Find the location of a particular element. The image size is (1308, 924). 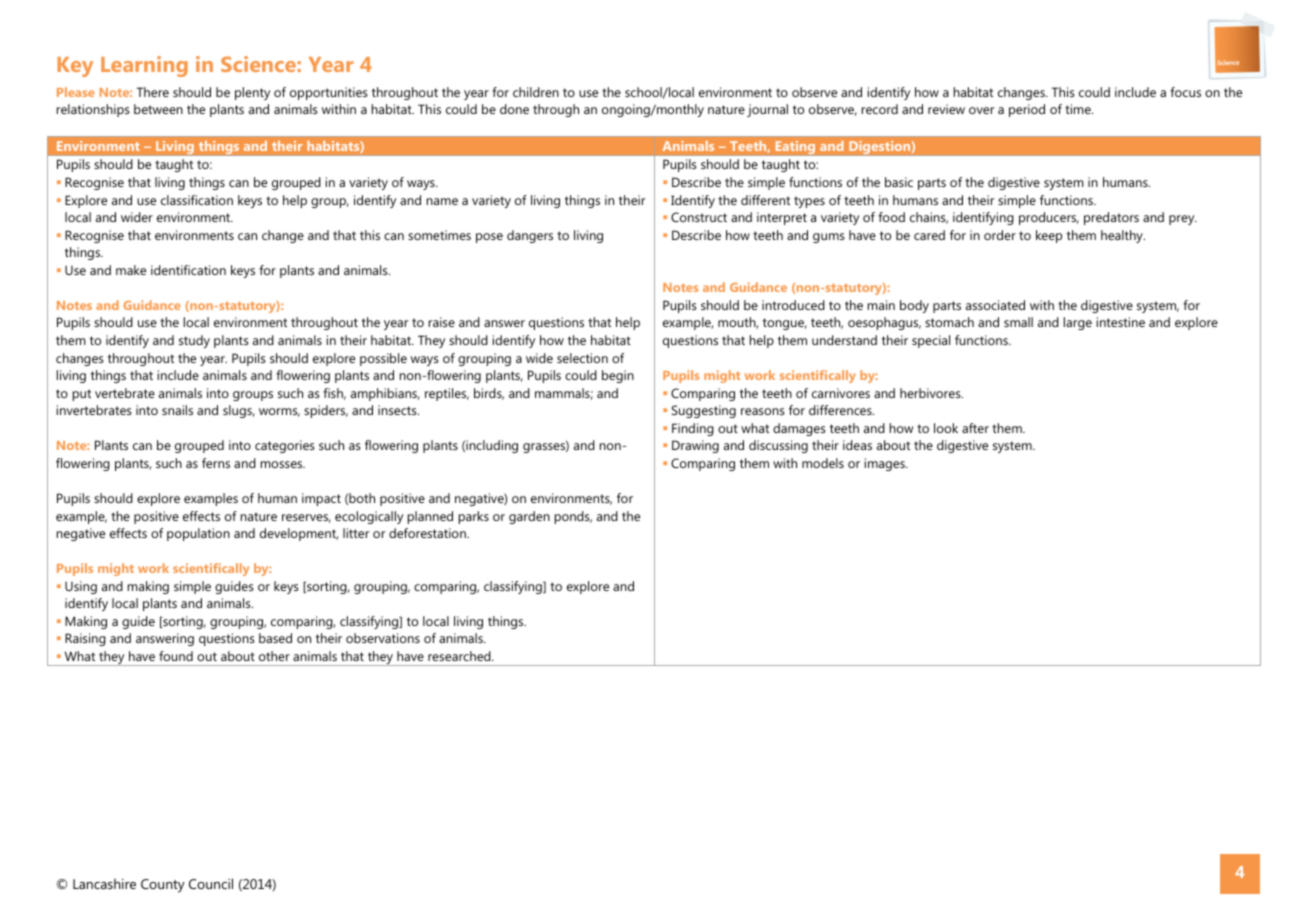

plenty is located at coordinates (252, 93).
